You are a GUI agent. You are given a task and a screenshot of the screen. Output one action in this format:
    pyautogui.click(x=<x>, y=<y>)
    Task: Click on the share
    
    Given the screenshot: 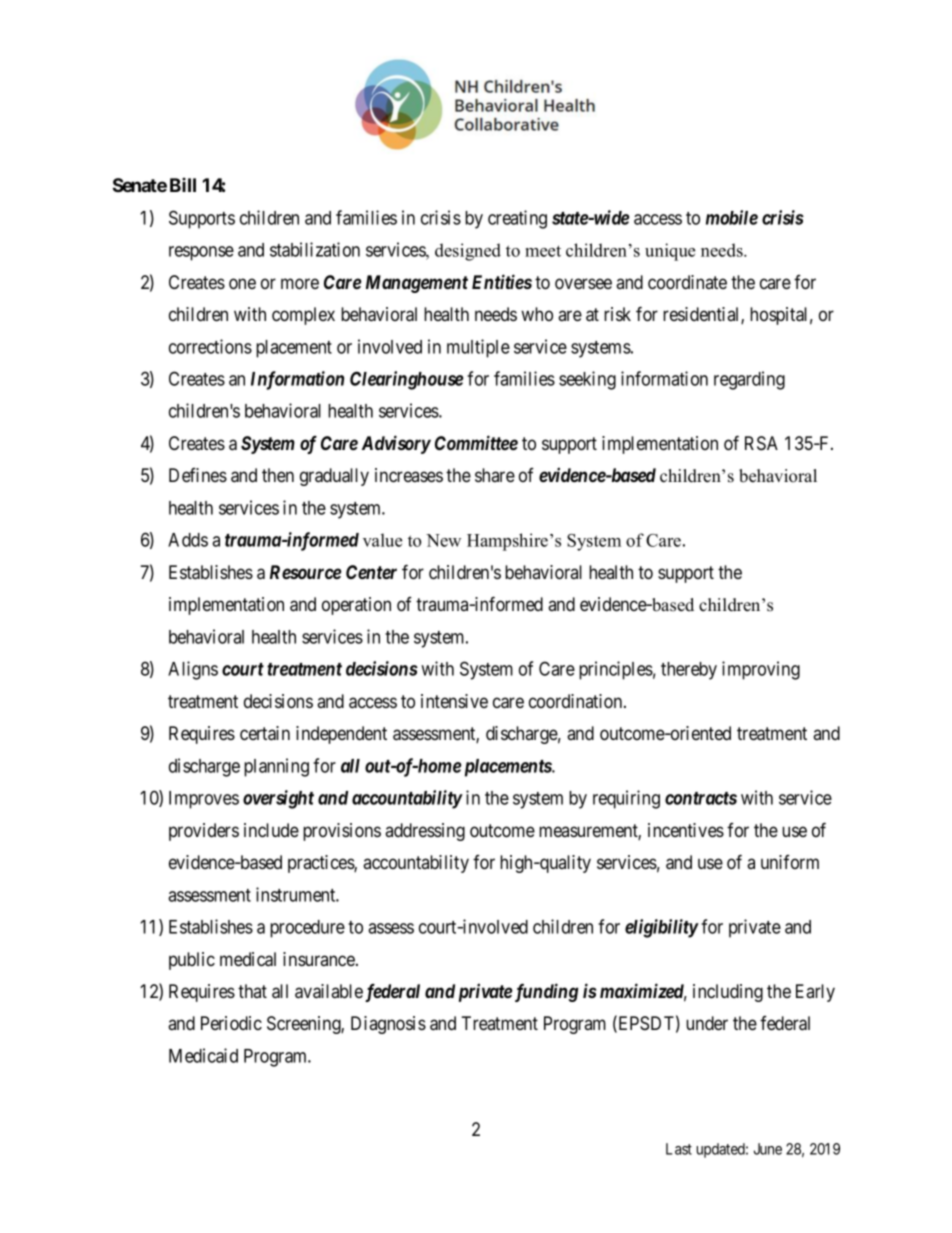 What is the action you would take?
    pyautogui.click(x=495, y=475)
